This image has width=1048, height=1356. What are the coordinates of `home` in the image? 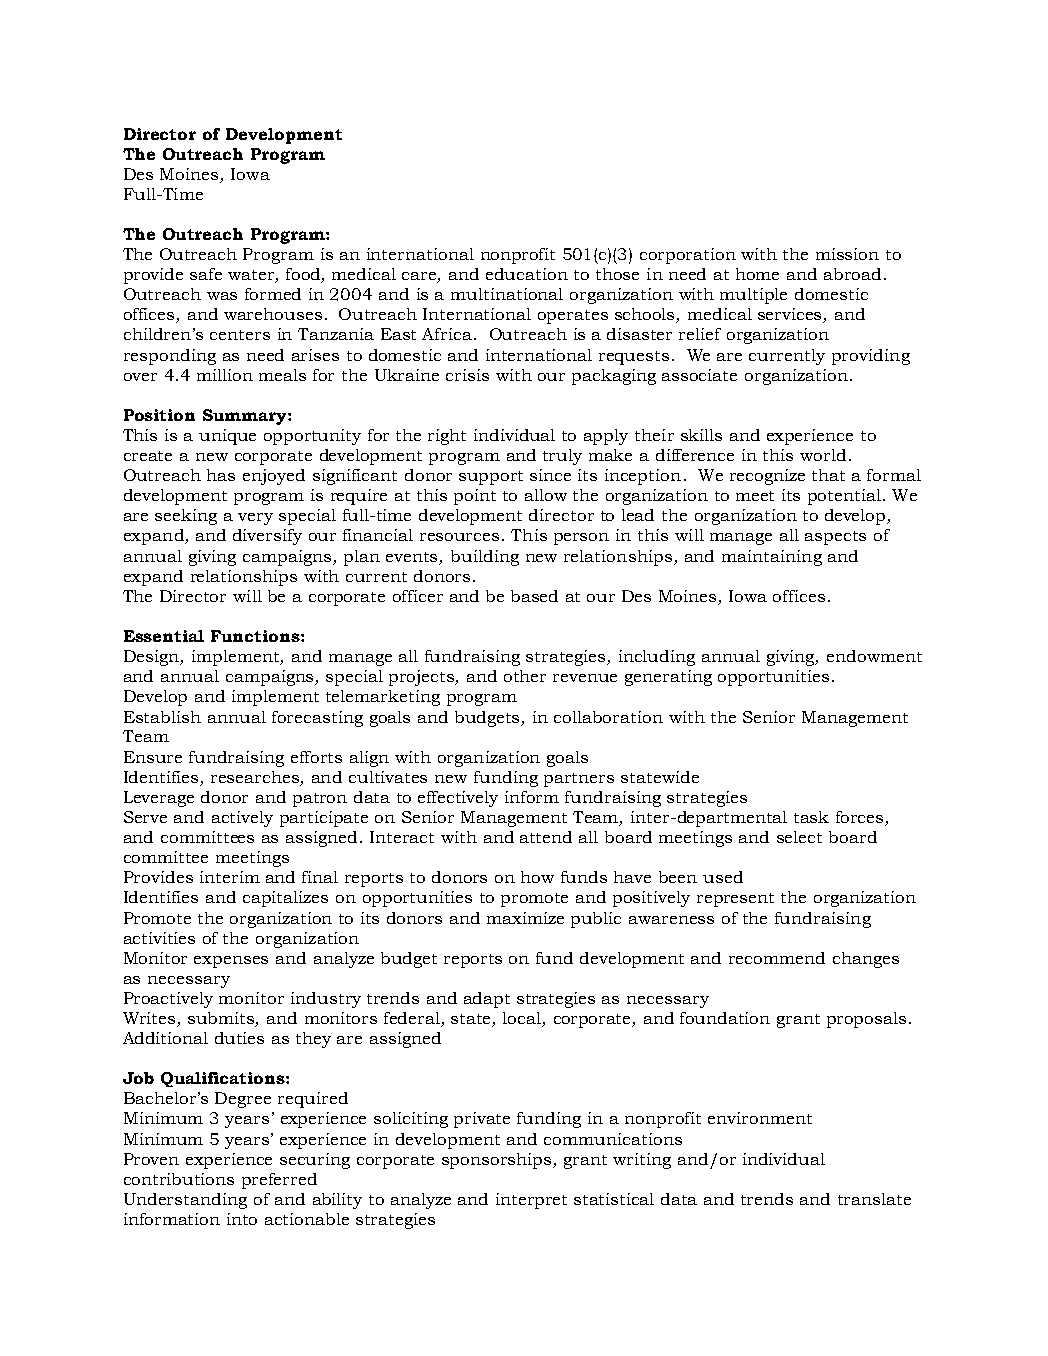 It's located at (757, 274).
